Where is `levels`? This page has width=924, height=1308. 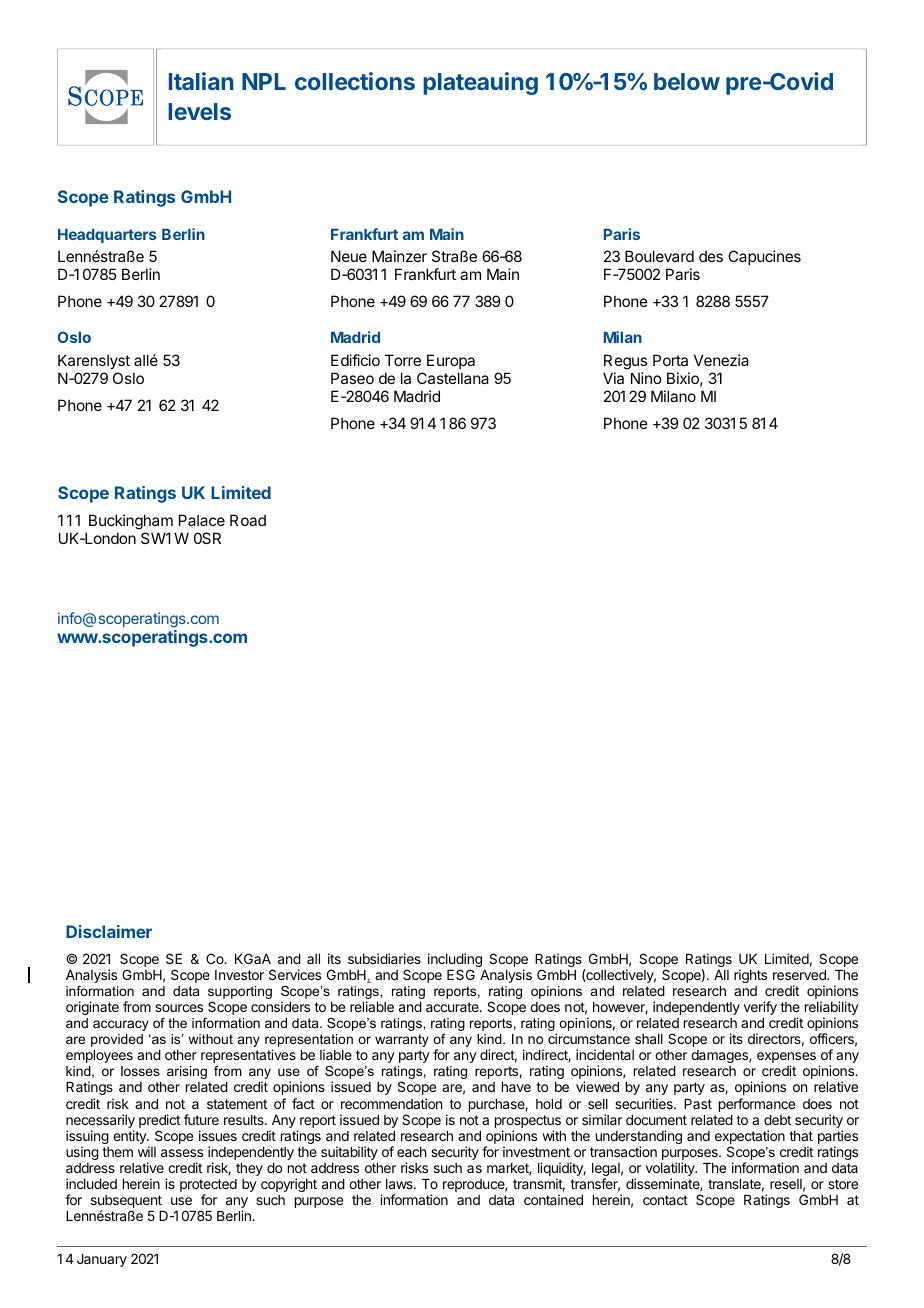 levels is located at coordinates (199, 111).
